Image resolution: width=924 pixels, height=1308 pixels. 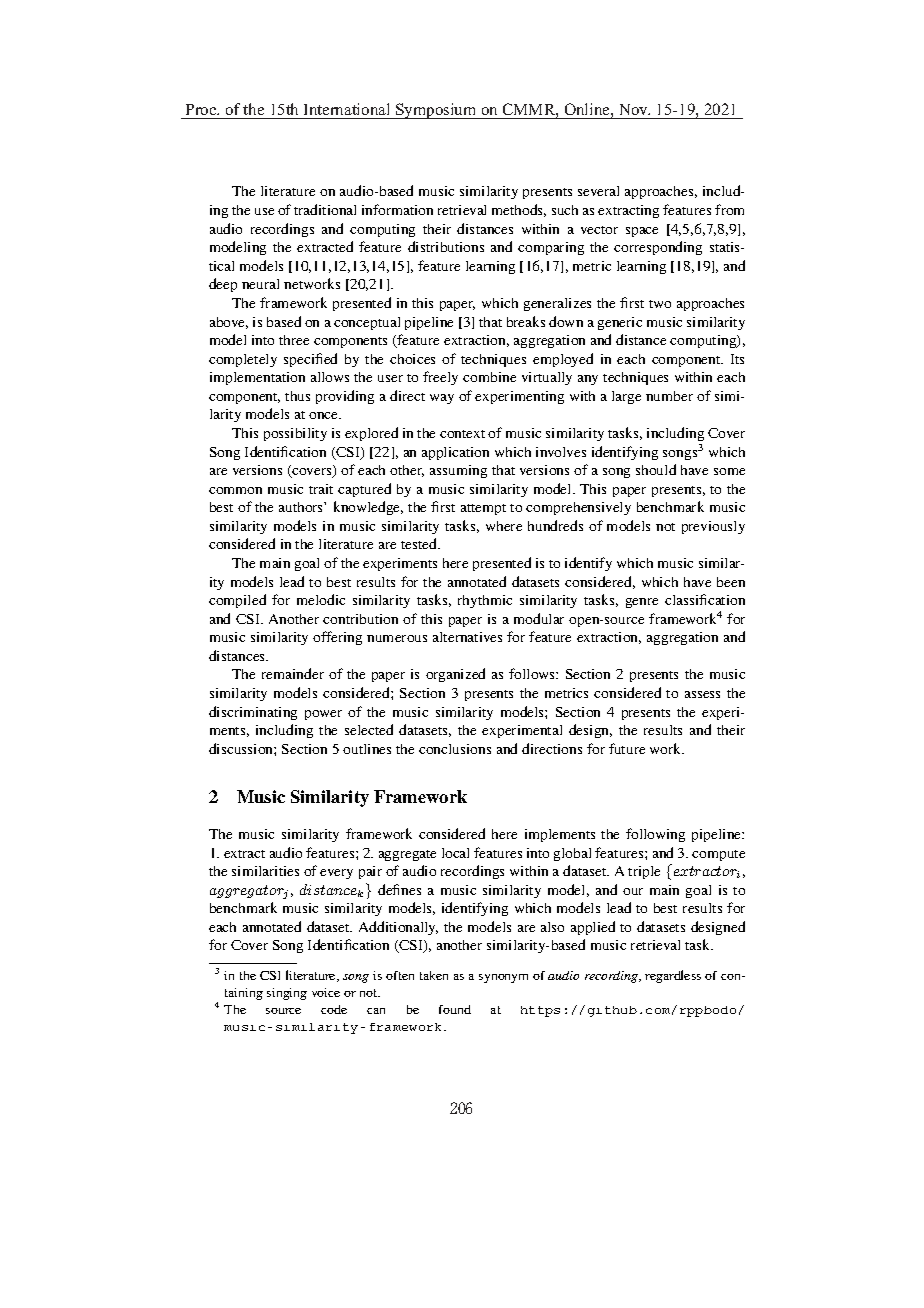 What do you see at coordinates (485, 601) in the screenshot?
I see `rhythmic` at bounding box center [485, 601].
